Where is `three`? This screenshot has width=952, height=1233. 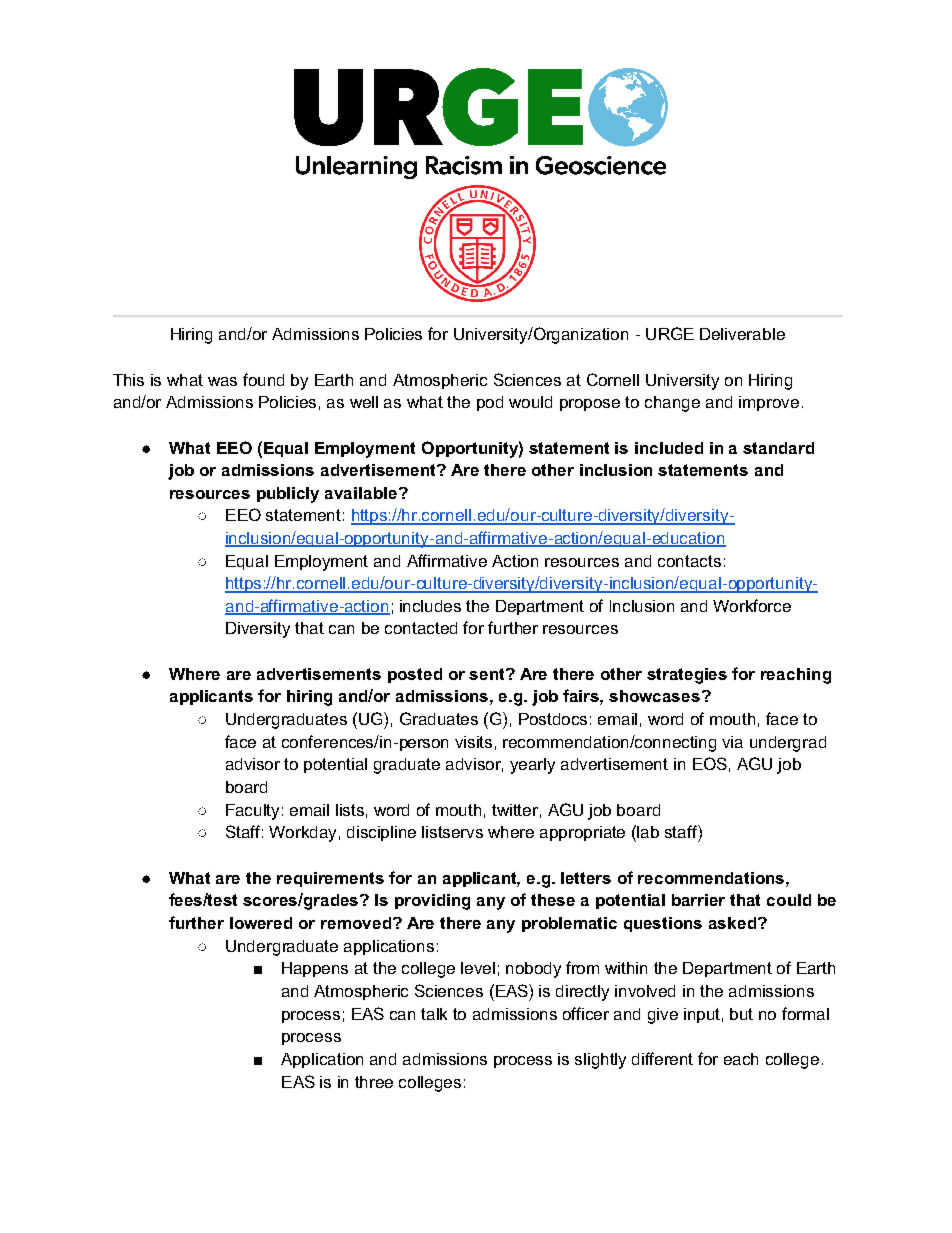 three is located at coordinates (374, 1082).
